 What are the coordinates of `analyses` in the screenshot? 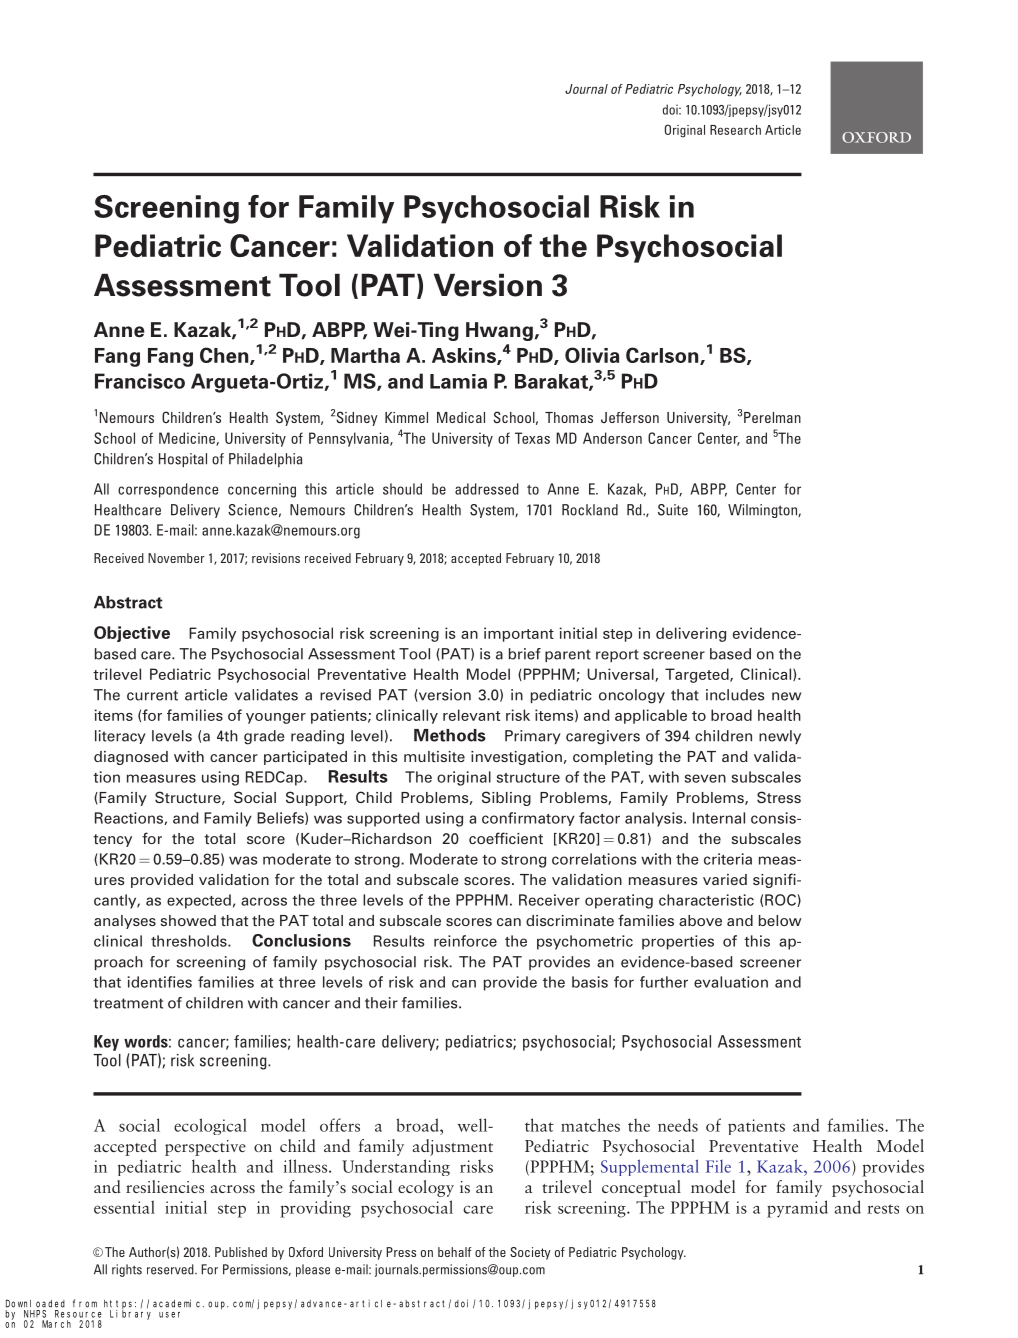 It's located at (125, 922).
